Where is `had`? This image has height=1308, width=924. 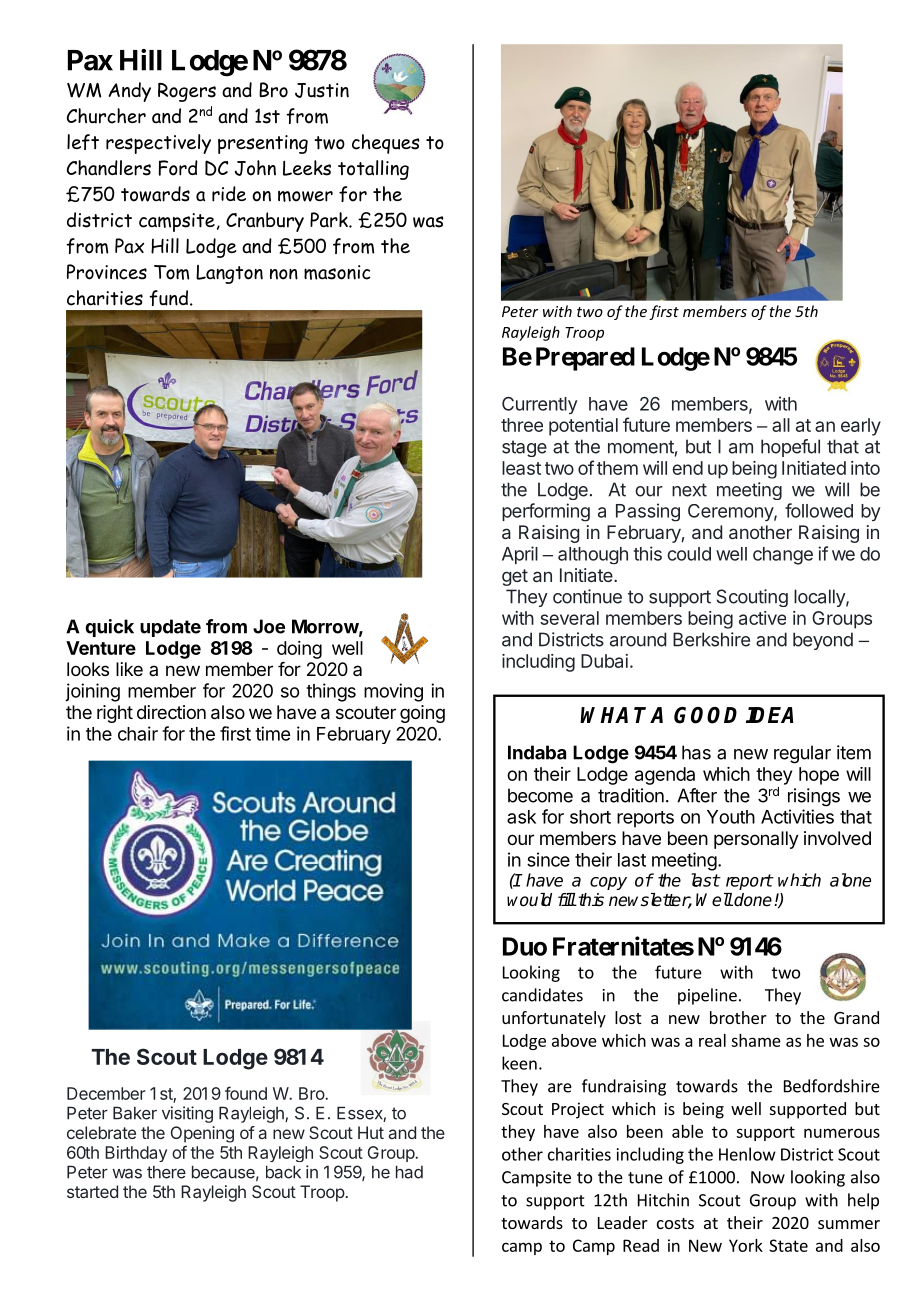 had is located at coordinates (409, 1172).
